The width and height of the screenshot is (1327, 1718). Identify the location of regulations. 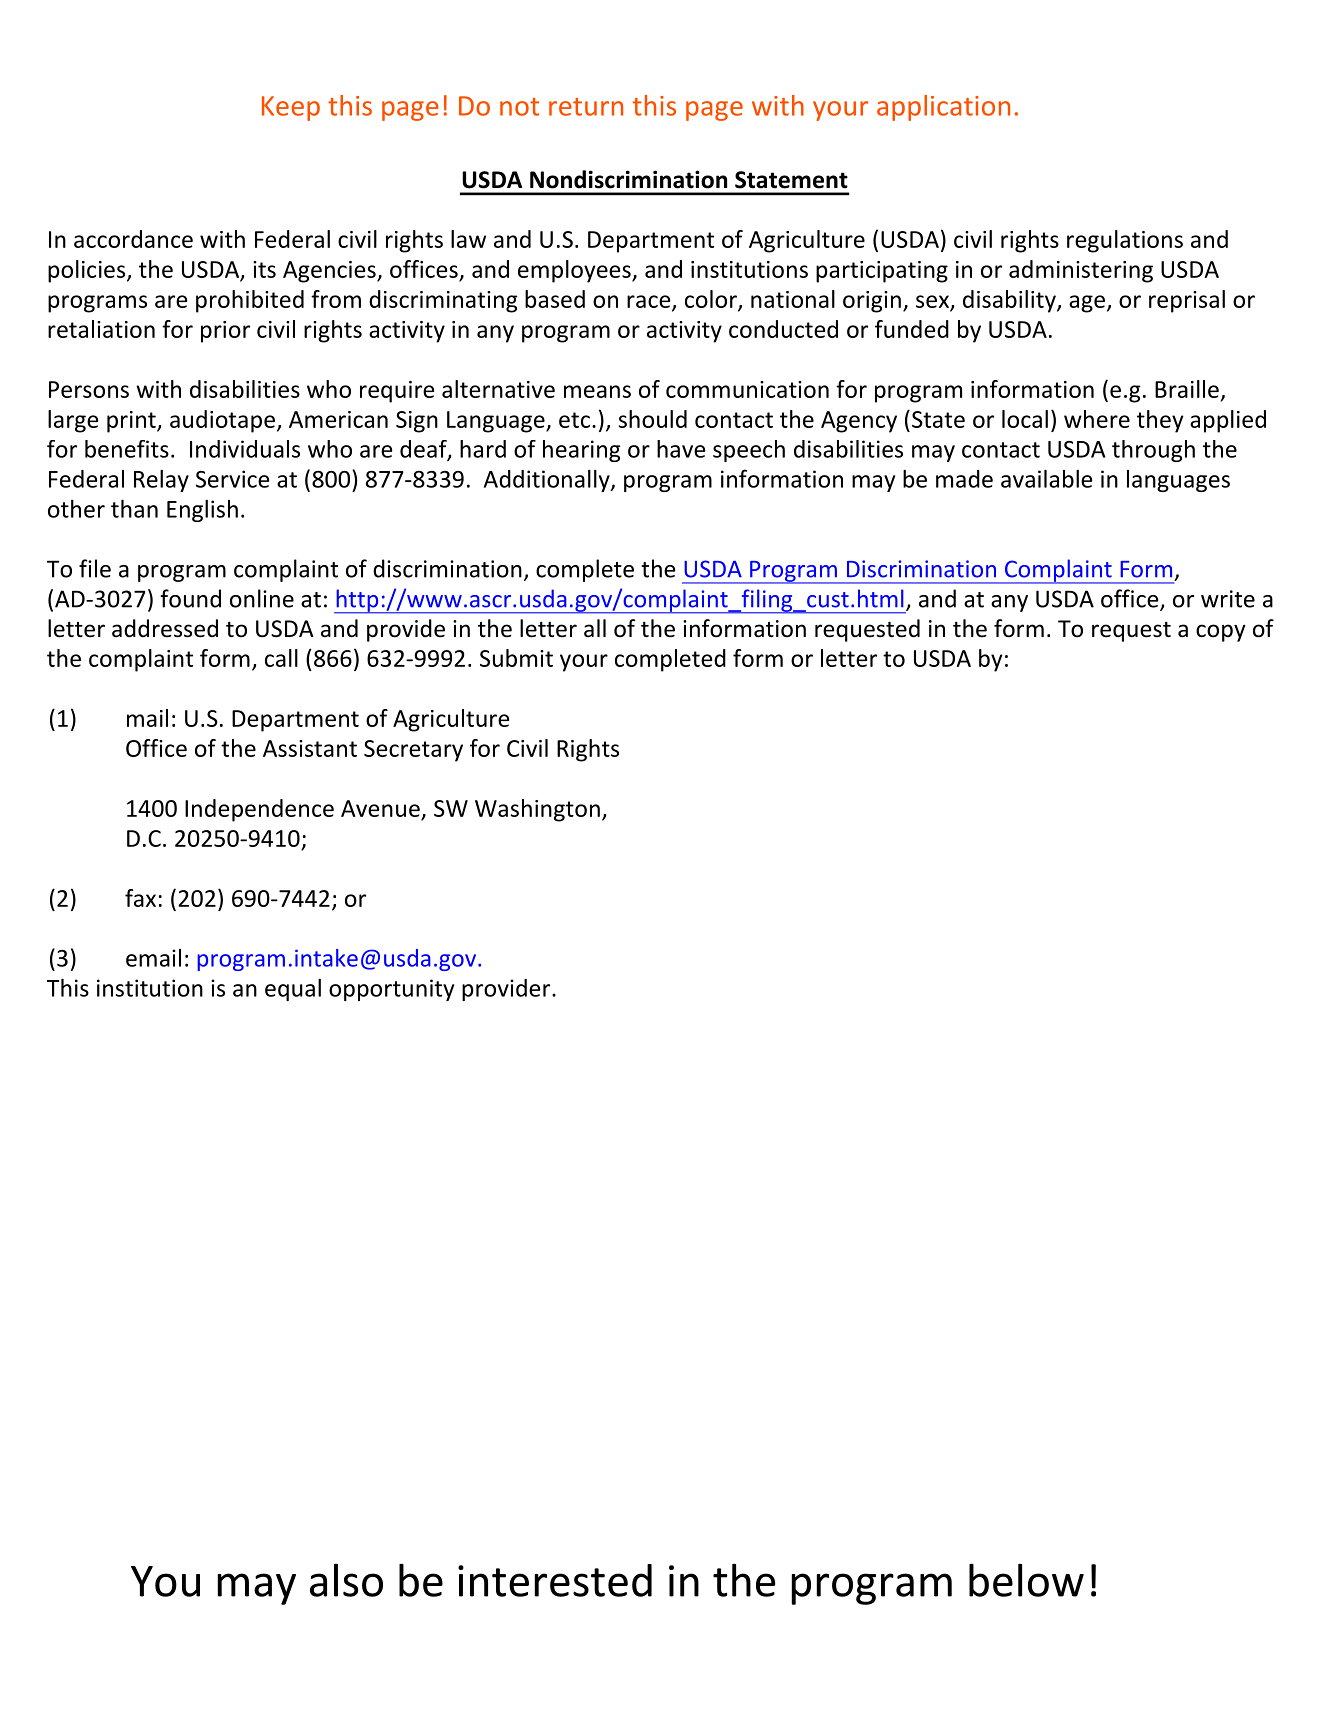
(1125, 241).
